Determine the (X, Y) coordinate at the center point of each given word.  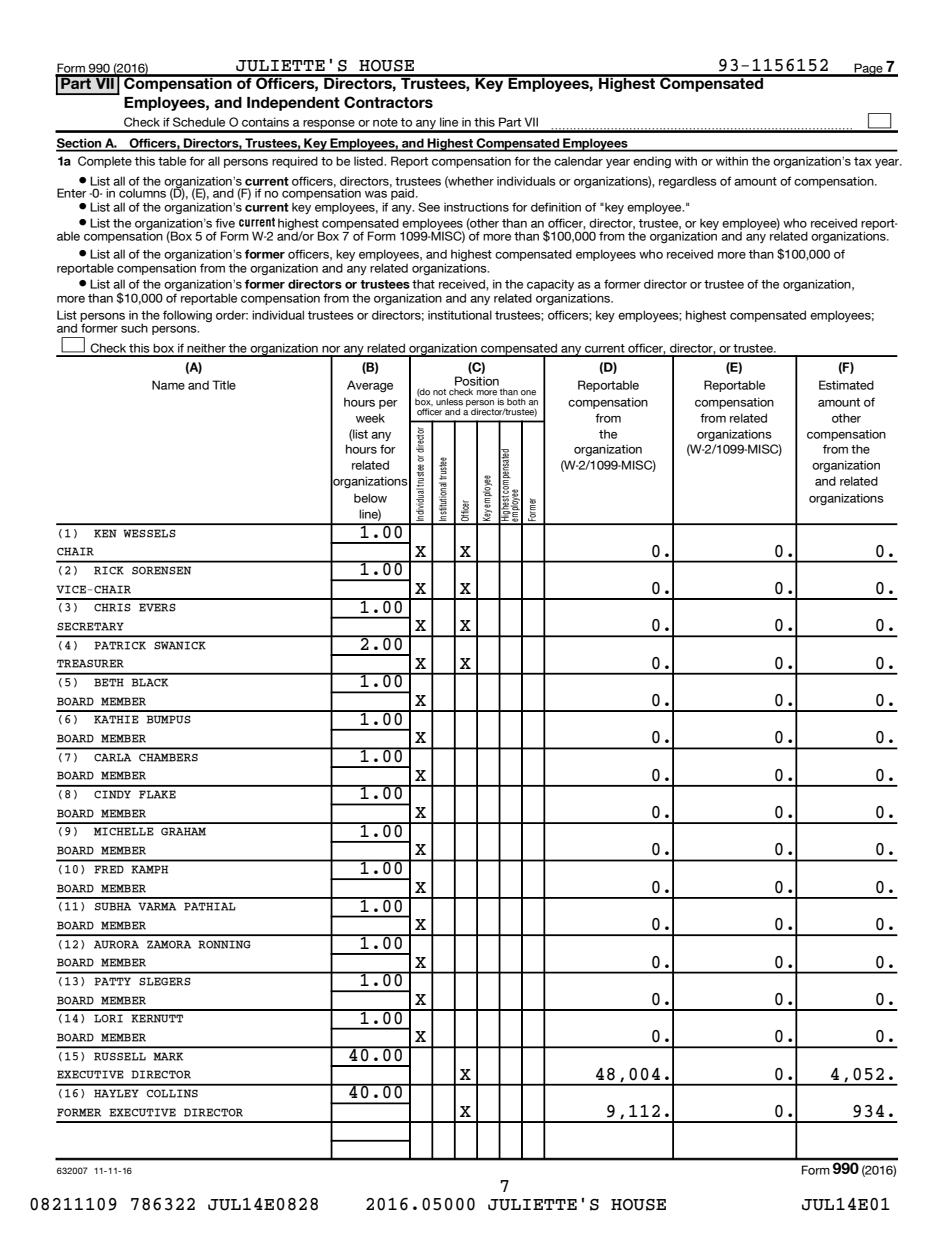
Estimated (846, 385)
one (528, 393)
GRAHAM (183, 831)
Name (168, 385)
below (370, 498)
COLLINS (172, 1093)
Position (477, 381)
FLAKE (157, 794)
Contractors (388, 102)
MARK (168, 1056)
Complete (105, 162)
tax (863, 161)
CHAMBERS (168, 757)
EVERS (157, 607)
